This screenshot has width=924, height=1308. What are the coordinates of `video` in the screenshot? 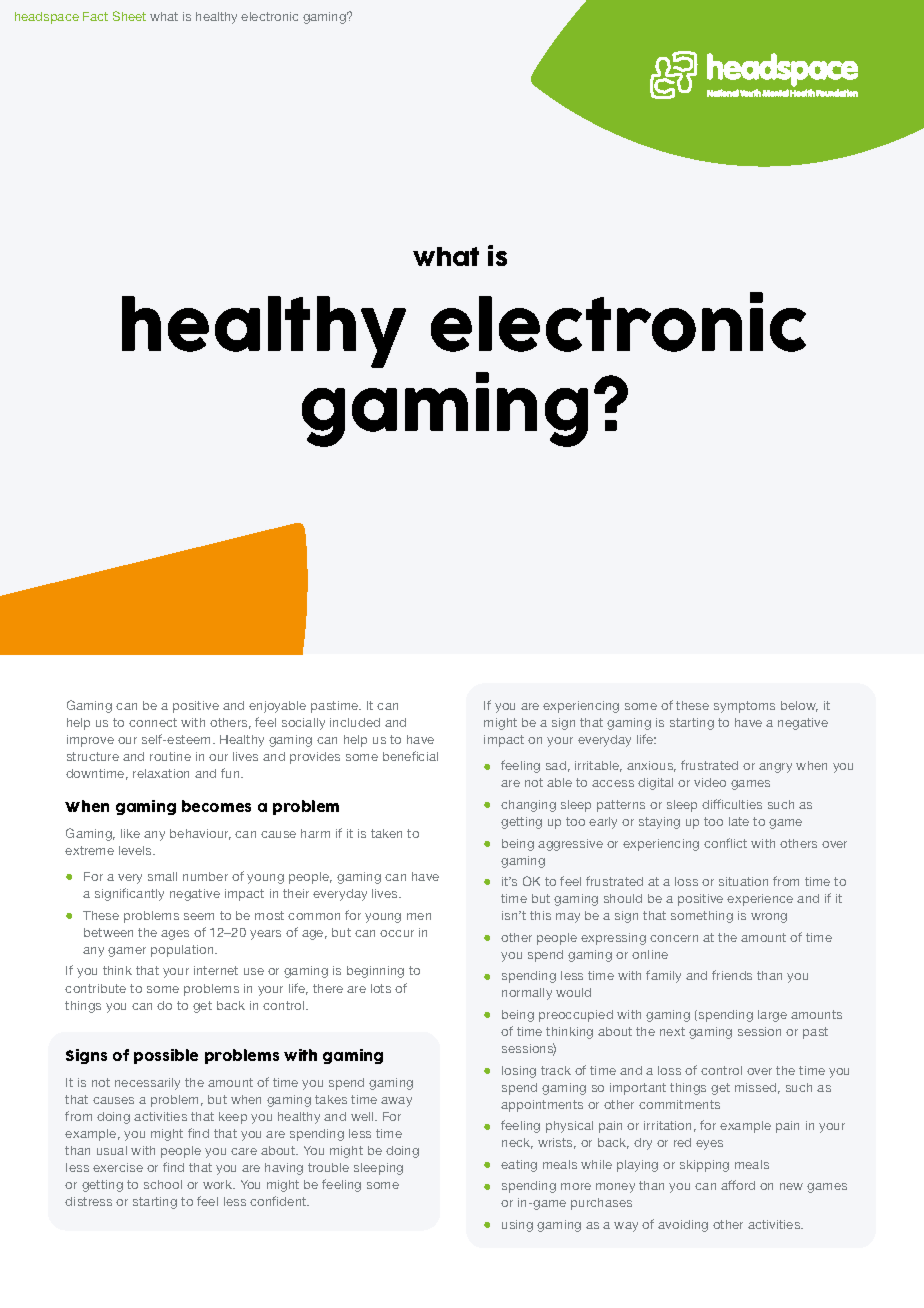 It's located at (710, 782).
